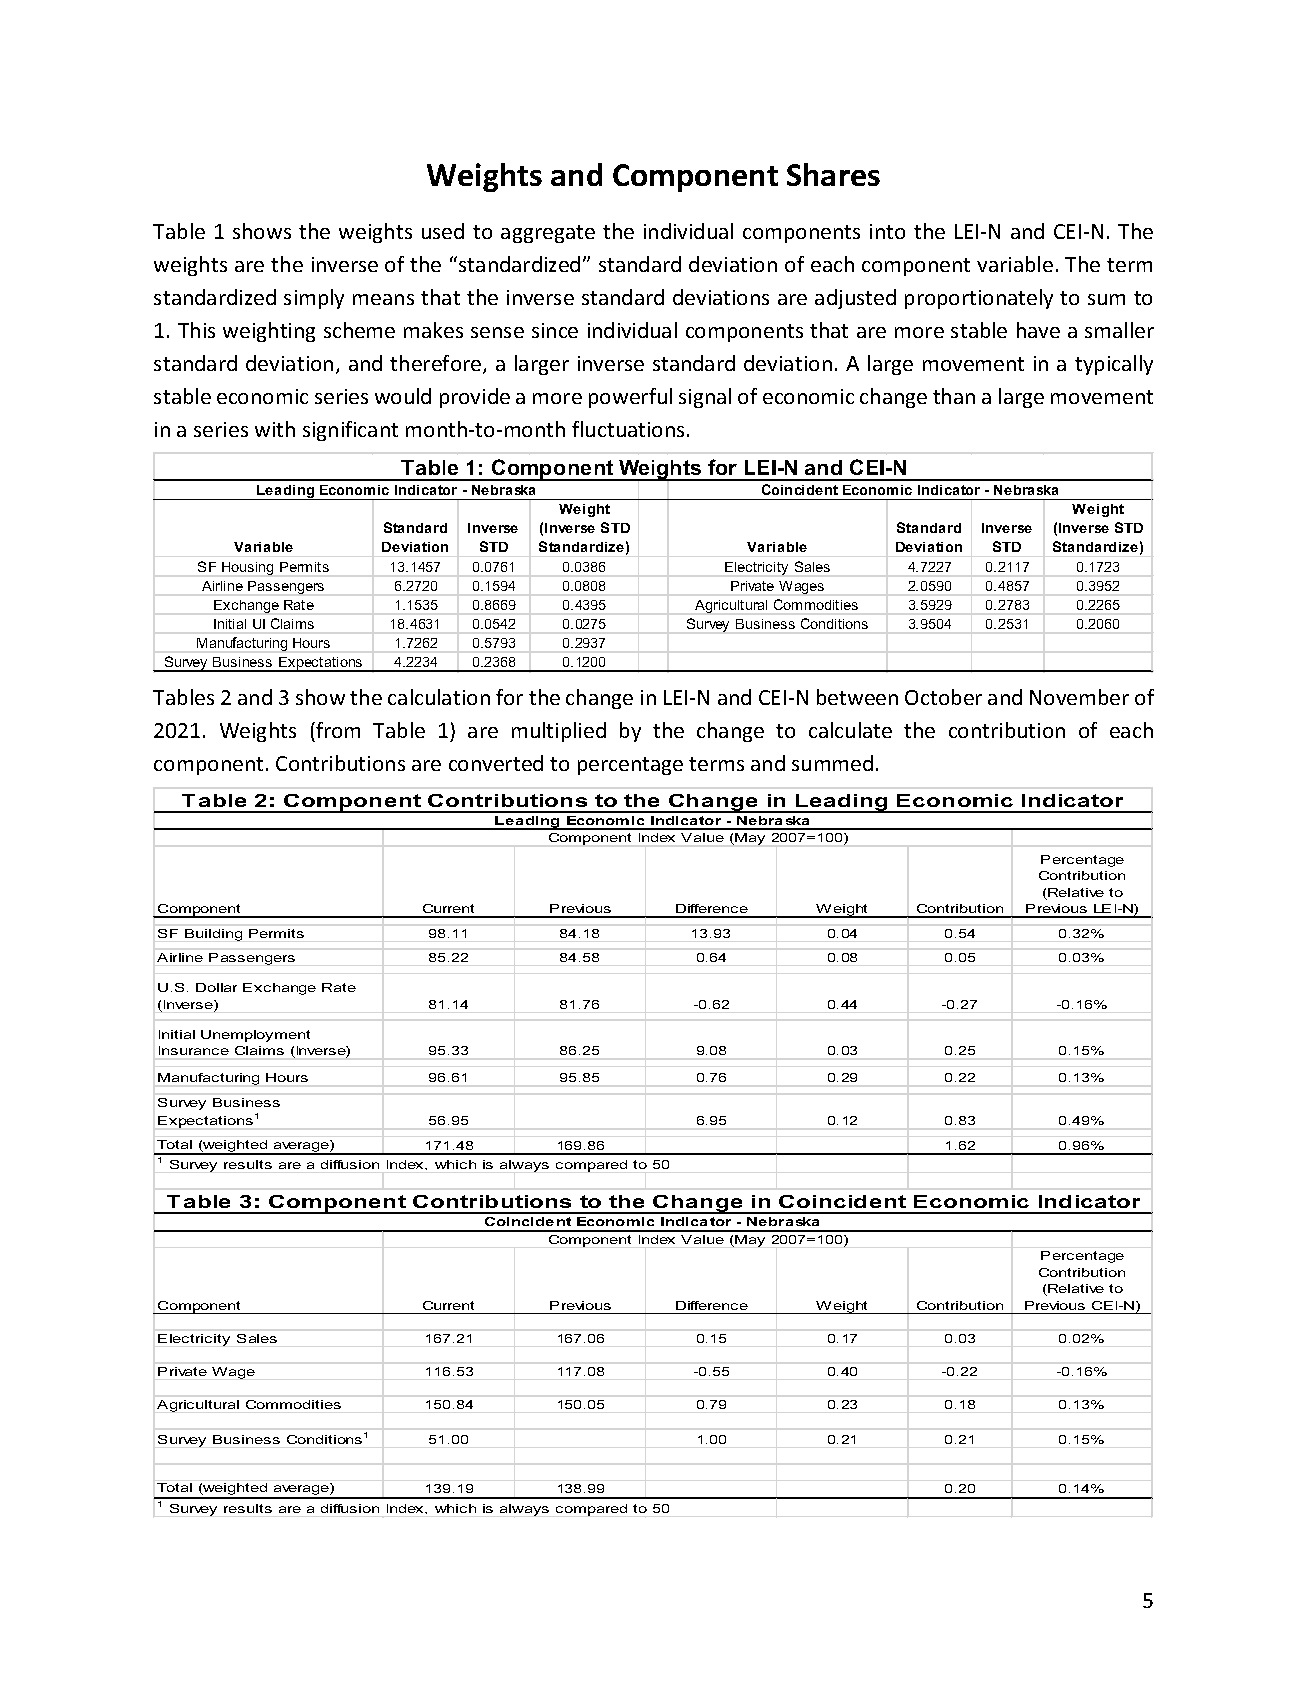  I want to click on aggregate, so click(548, 234).
